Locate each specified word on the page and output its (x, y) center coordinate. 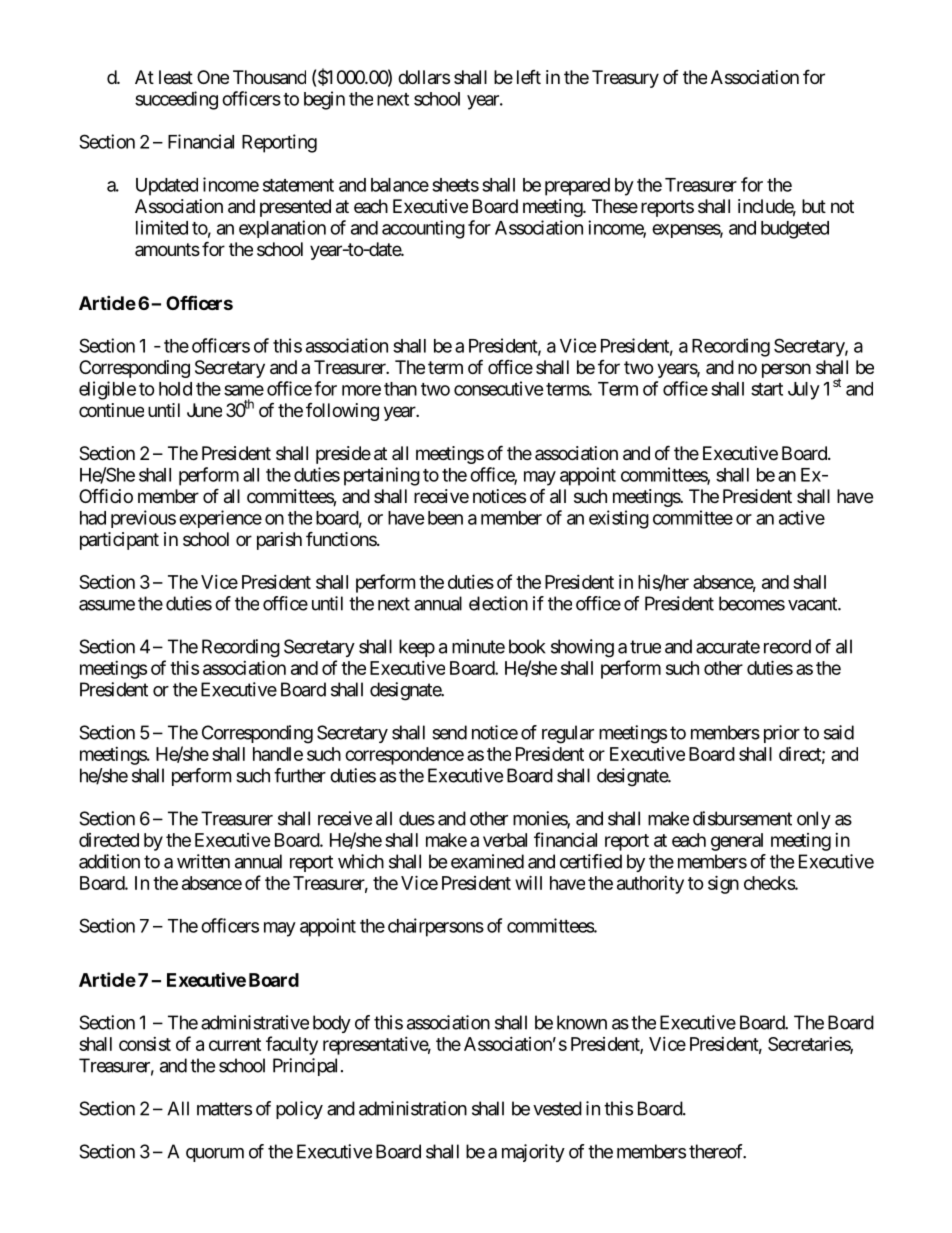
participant (119, 541)
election (498, 603)
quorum (215, 1155)
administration (413, 1108)
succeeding (176, 100)
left (529, 77)
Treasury (625, 79)
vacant (813, 604)
